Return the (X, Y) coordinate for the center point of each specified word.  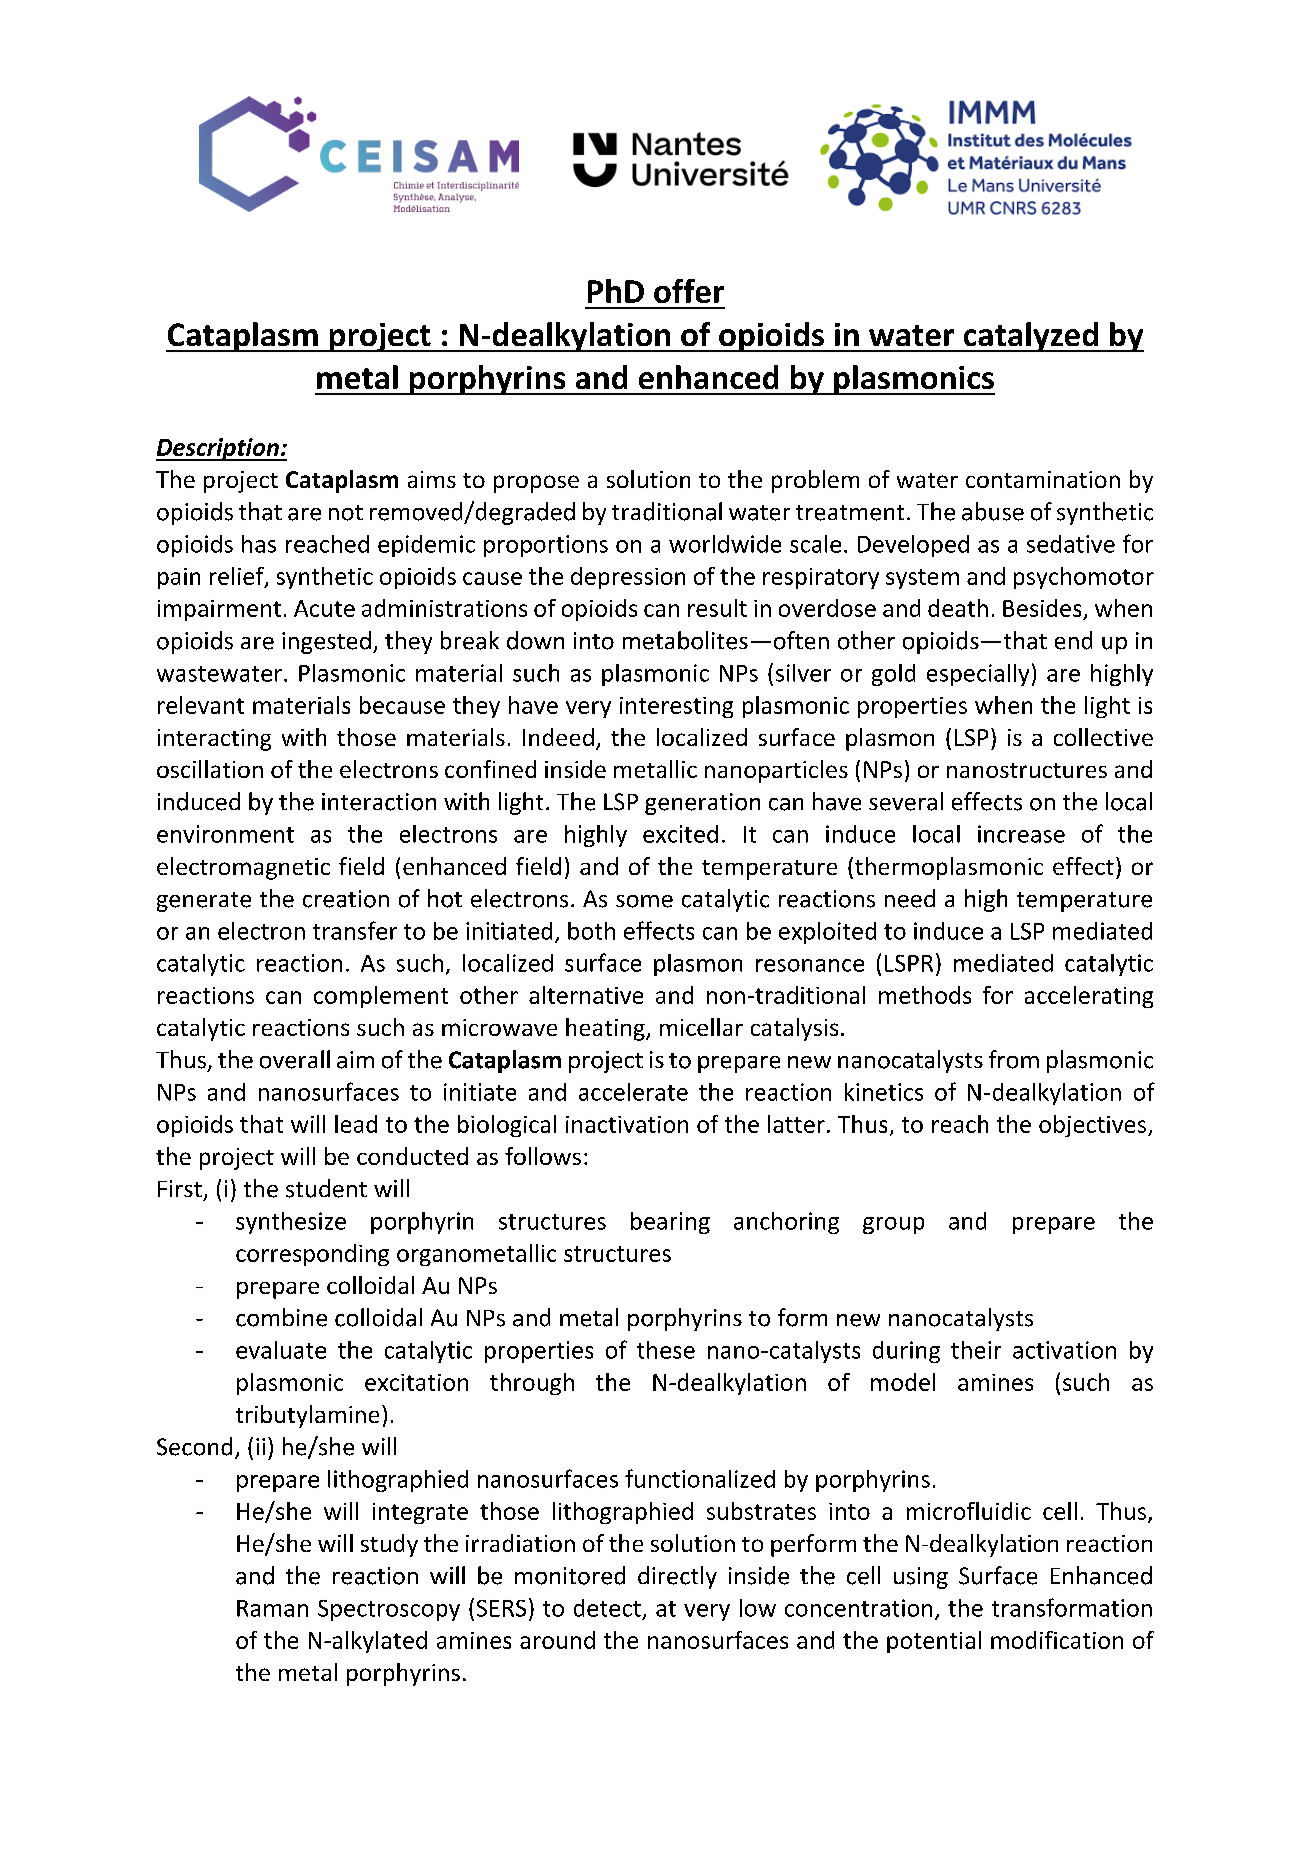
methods (925, 995)
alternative (586, 995)
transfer (355, 930)
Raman (272, 1608)
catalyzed (1030, 337)
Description (218, 449)
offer (689, 291)
